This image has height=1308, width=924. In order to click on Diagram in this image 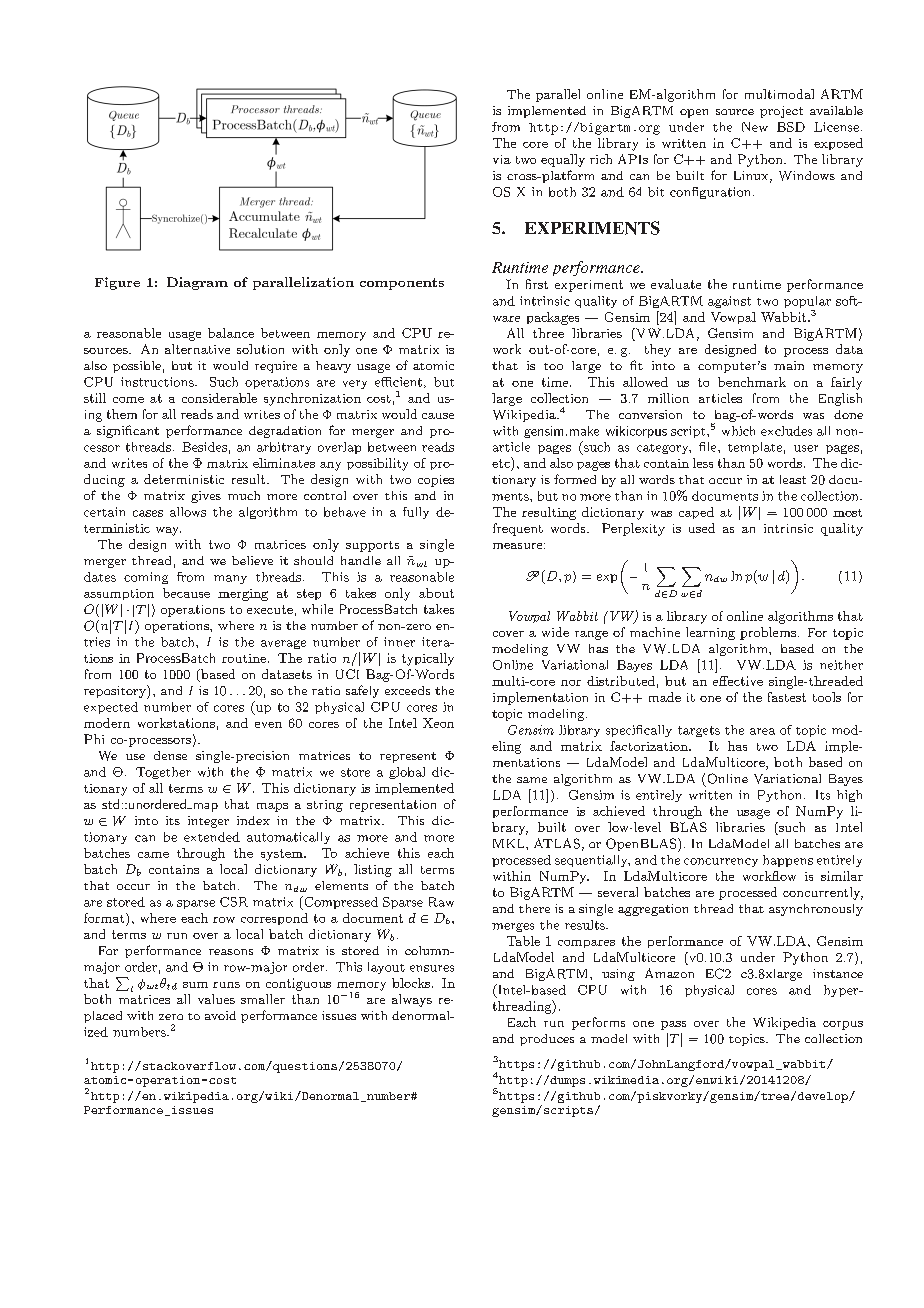, I will do `click(197, 283)`.
